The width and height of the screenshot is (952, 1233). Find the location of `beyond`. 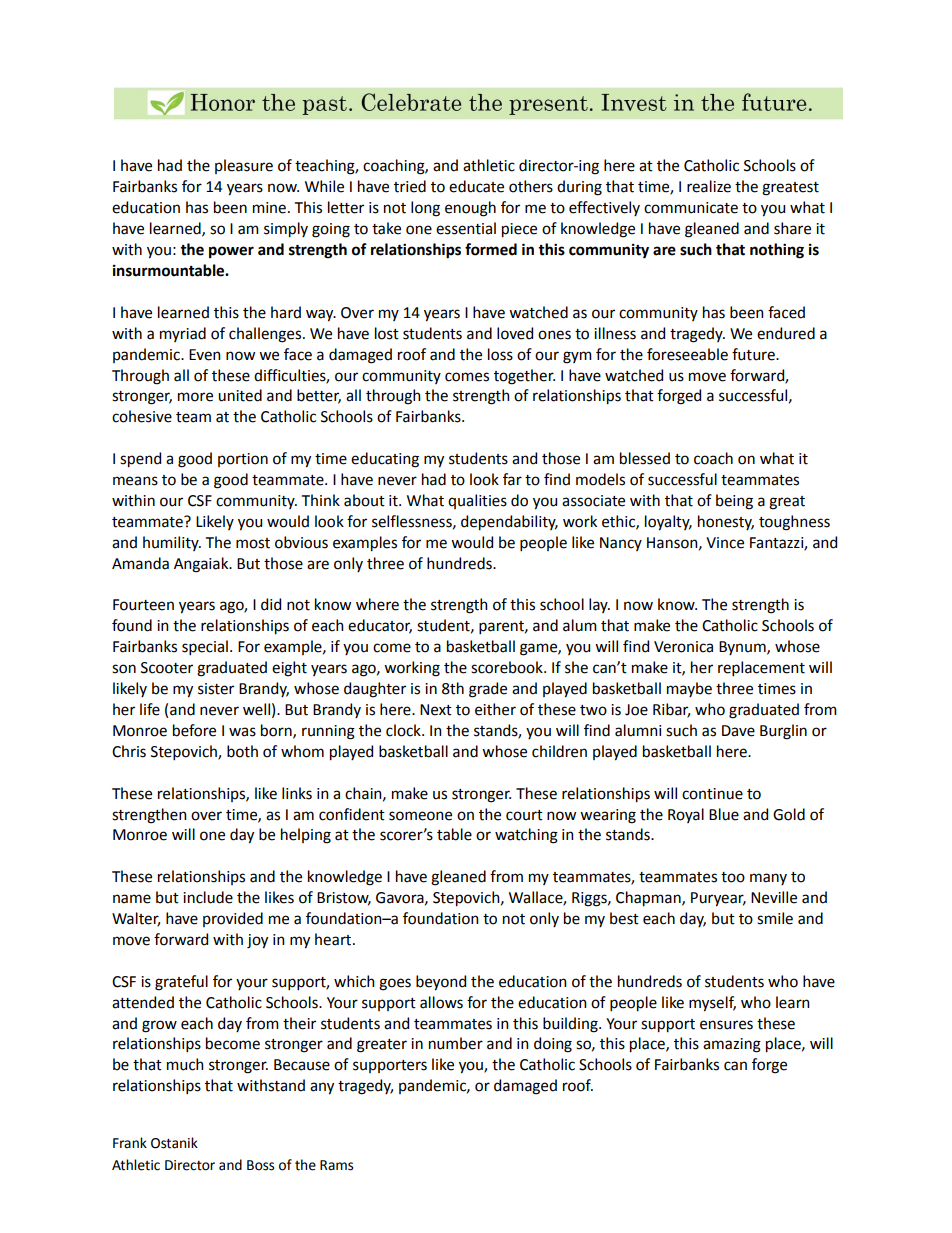

beyond is located at coordinates (441, 983).
